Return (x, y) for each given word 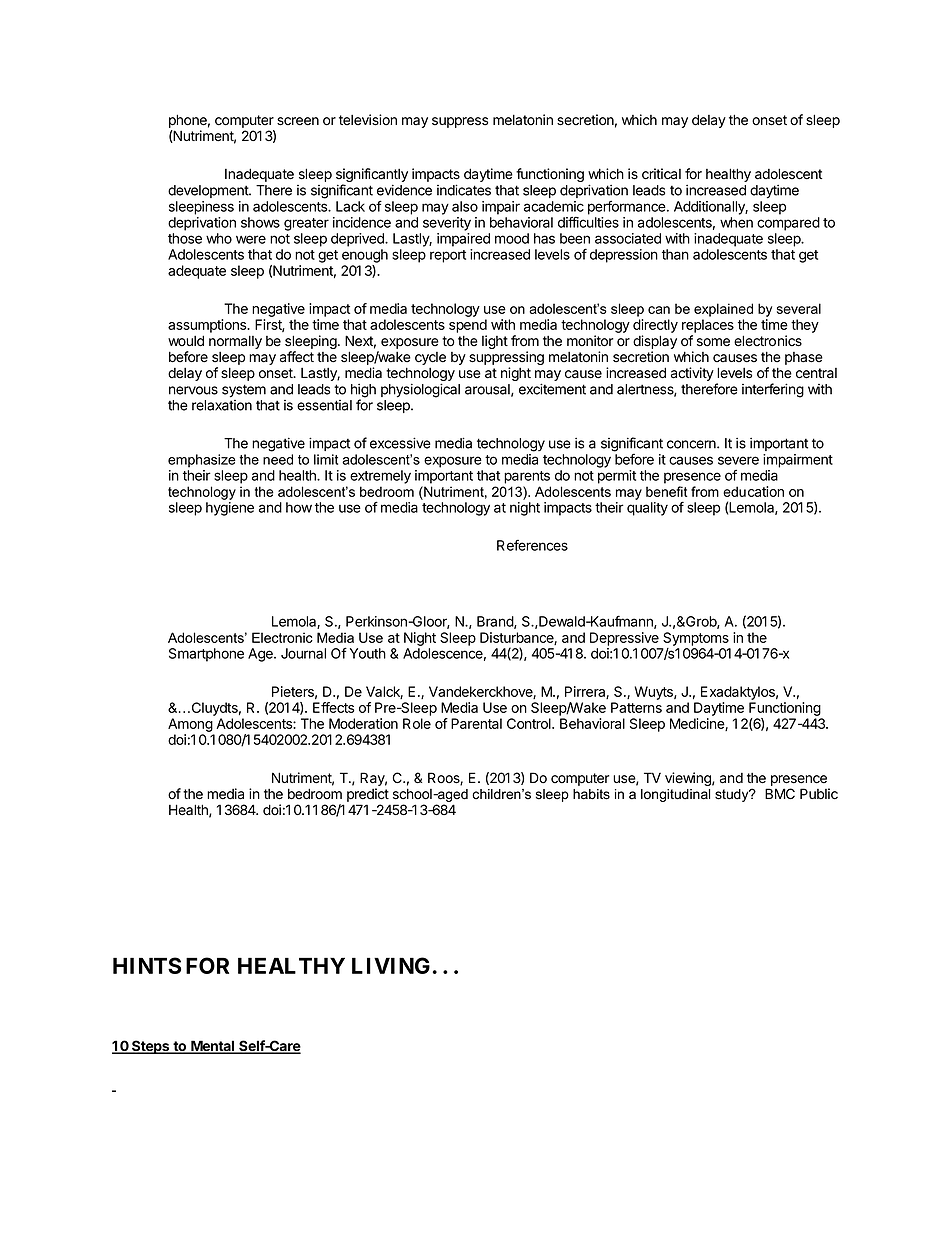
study (733, 795)
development (209, 191)
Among (190, 725)
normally (235, 342)
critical (661, 174)
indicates (464, 190)
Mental (213, 1047)
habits (591, 794)
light (495, 342)
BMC (780, 793)
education (753, 491)
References (532, 545)
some (713, 342)
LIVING (391, 965)
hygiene (230, 509)
